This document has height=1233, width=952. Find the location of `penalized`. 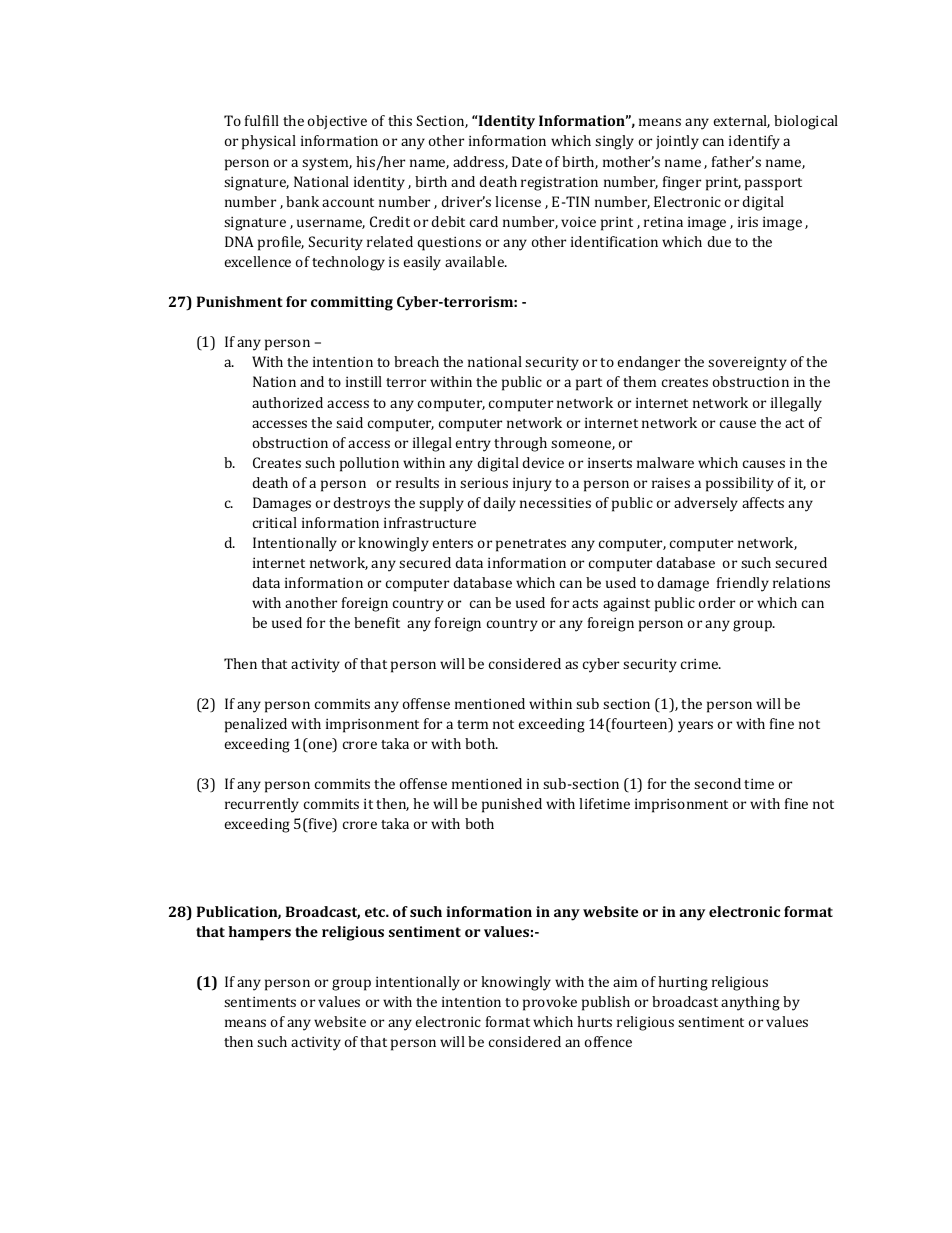

penalized is located at coordinates (256, 725).
